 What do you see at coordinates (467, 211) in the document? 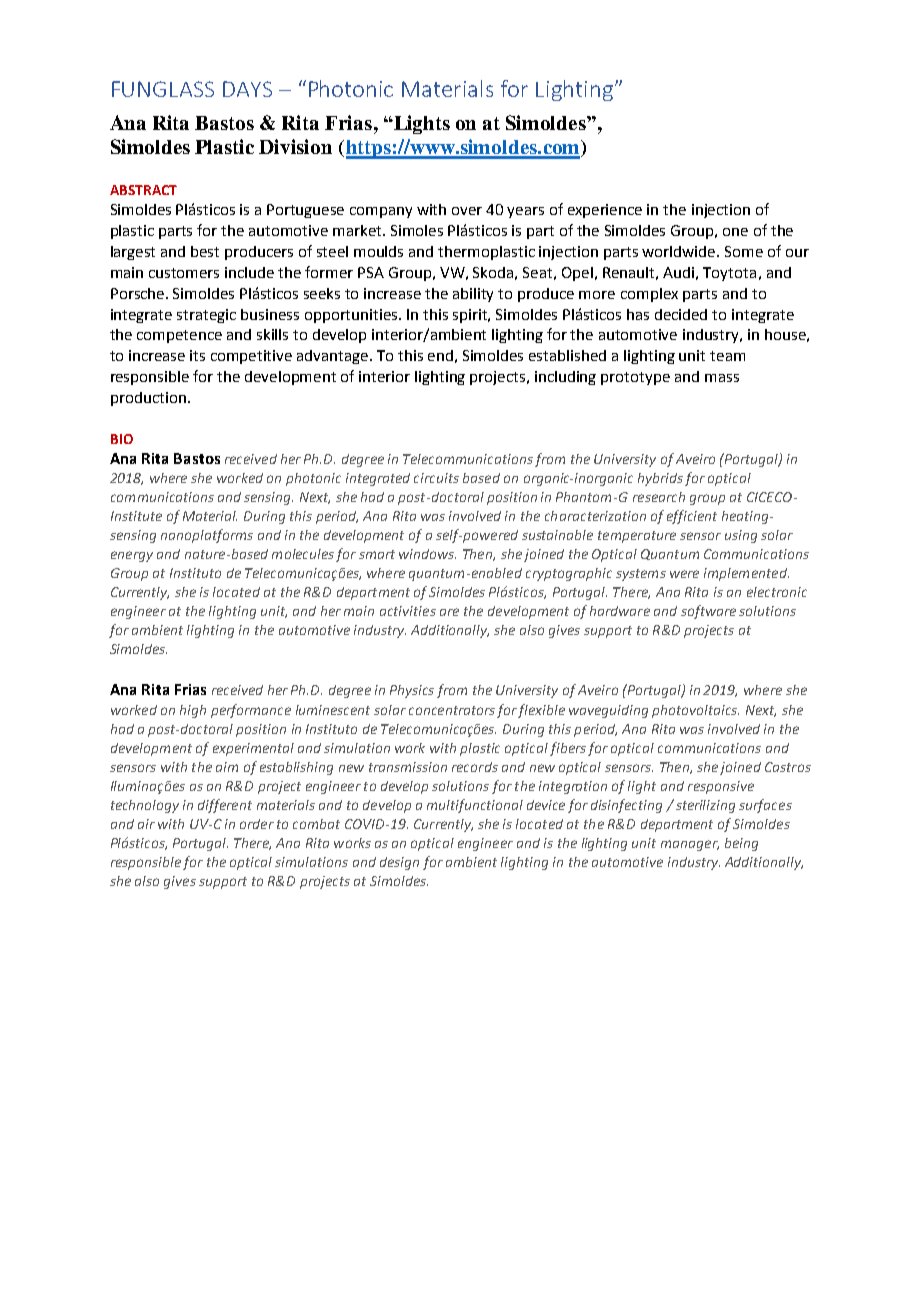
I see `over` at bounding box center [467, 211].
